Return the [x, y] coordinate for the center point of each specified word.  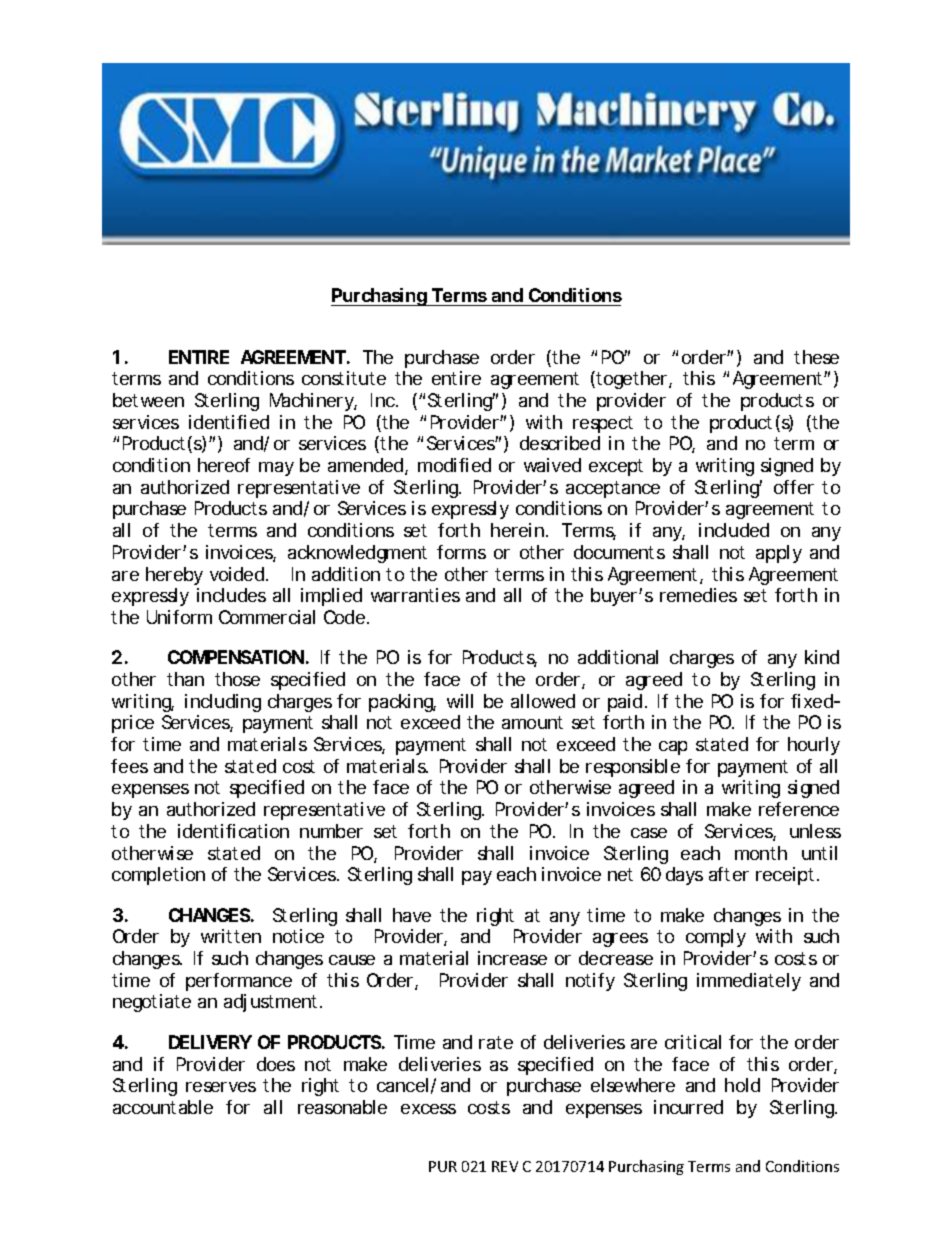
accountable [163, 1107]
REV [505, 1166]
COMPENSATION [236, 657]
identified [229, 422]
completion [158, 876]
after [729, 874]
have [412, 915]
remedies [698, 595]
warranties [415, 595]
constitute [344, 378]
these [816, 357]
